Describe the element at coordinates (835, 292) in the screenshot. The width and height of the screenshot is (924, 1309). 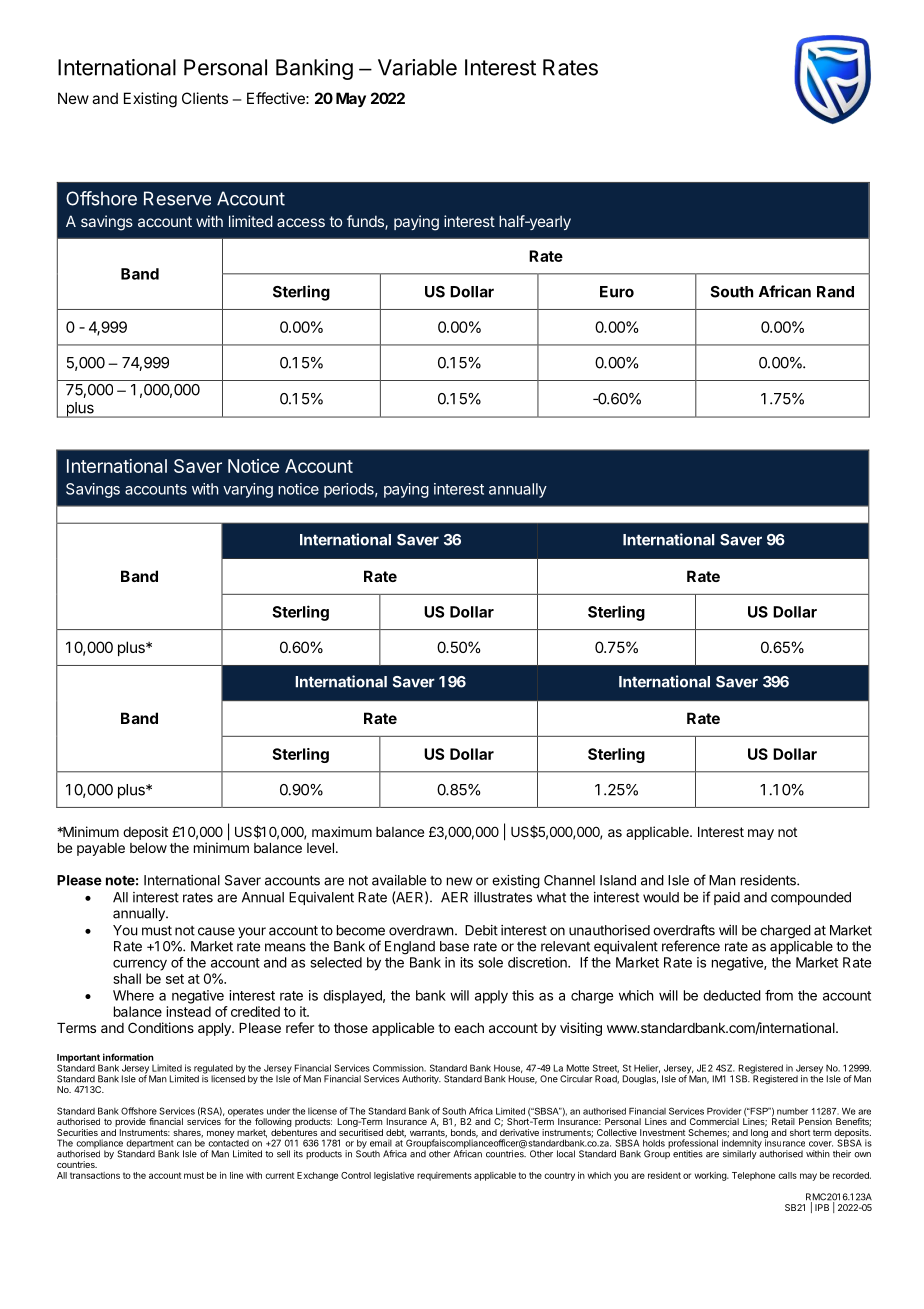
I see `Rand` at that location.
